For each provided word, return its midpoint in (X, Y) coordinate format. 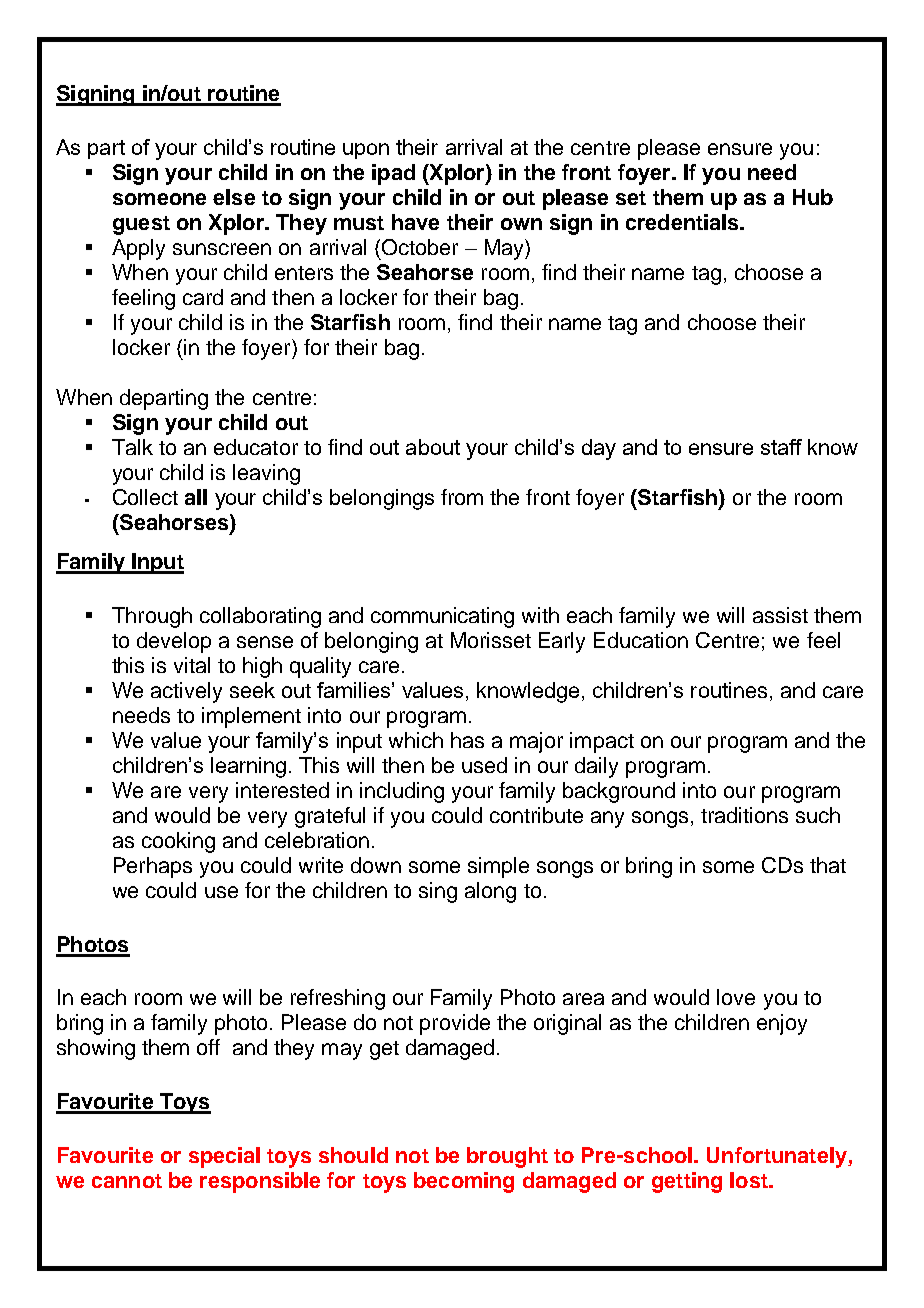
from (462, 497)
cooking (178, 842)
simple (498, 867)
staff (781, 447)
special (224, 1157)
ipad (393, 174)
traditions (744, 815)
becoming (464, 1182)
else (234, 197)
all (196, 497)
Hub (813, 197)
